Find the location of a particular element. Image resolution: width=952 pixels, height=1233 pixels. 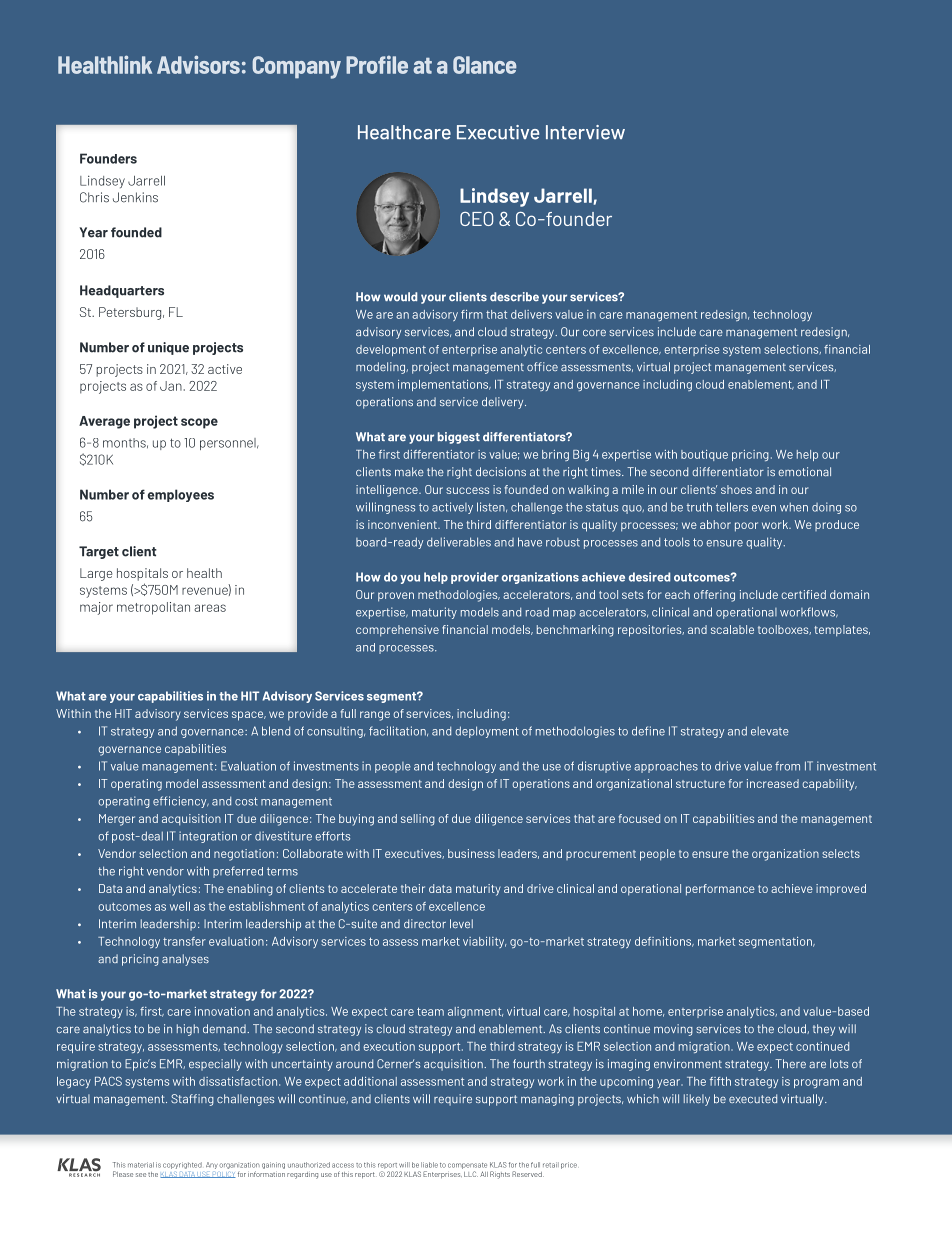

increased is located at coordinates (773, 783).
